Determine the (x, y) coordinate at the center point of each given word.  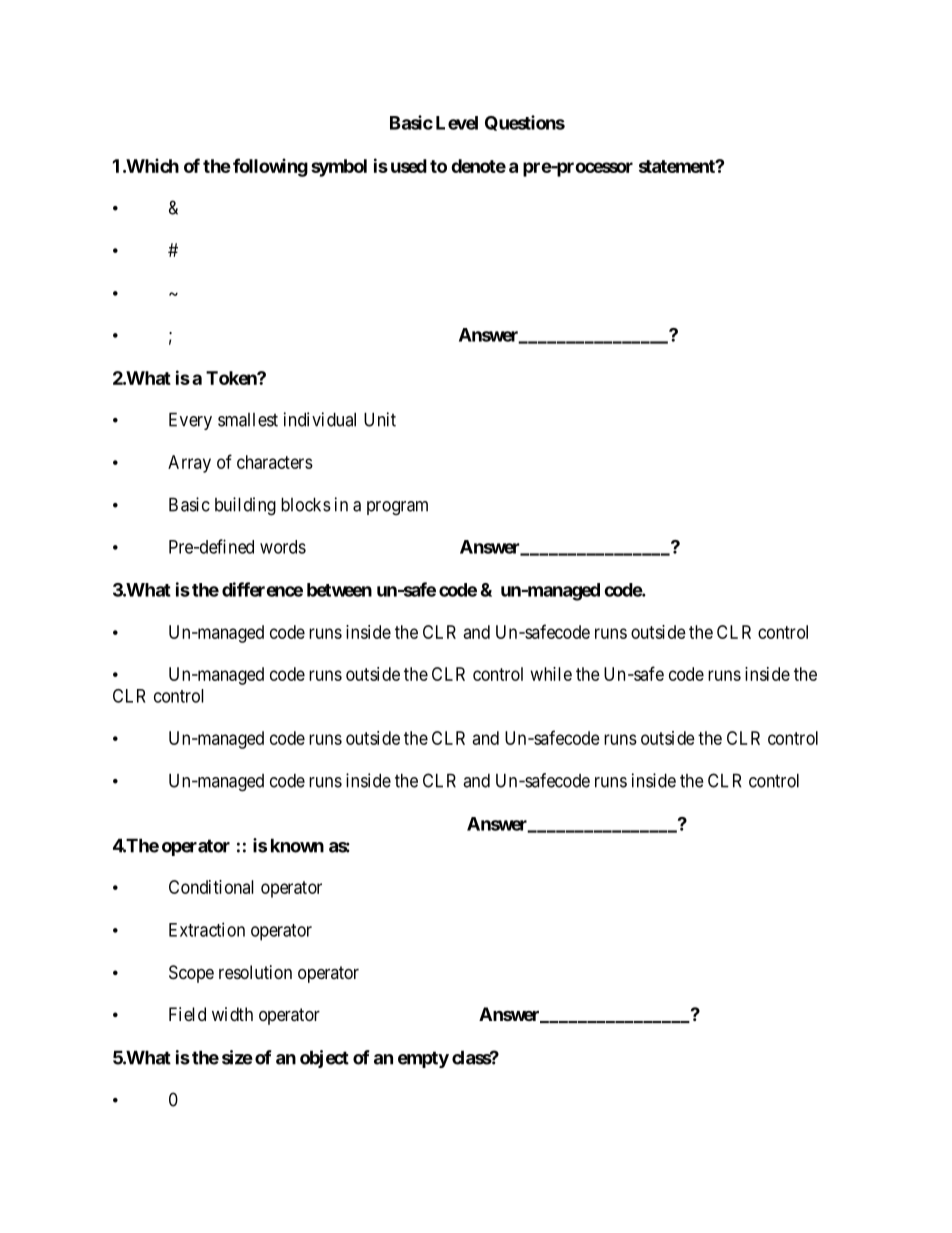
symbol (339, 168)
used (409, 166)
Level (457, 123)
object (324, 1059)
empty (423, 1059)
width (232, 1014)
